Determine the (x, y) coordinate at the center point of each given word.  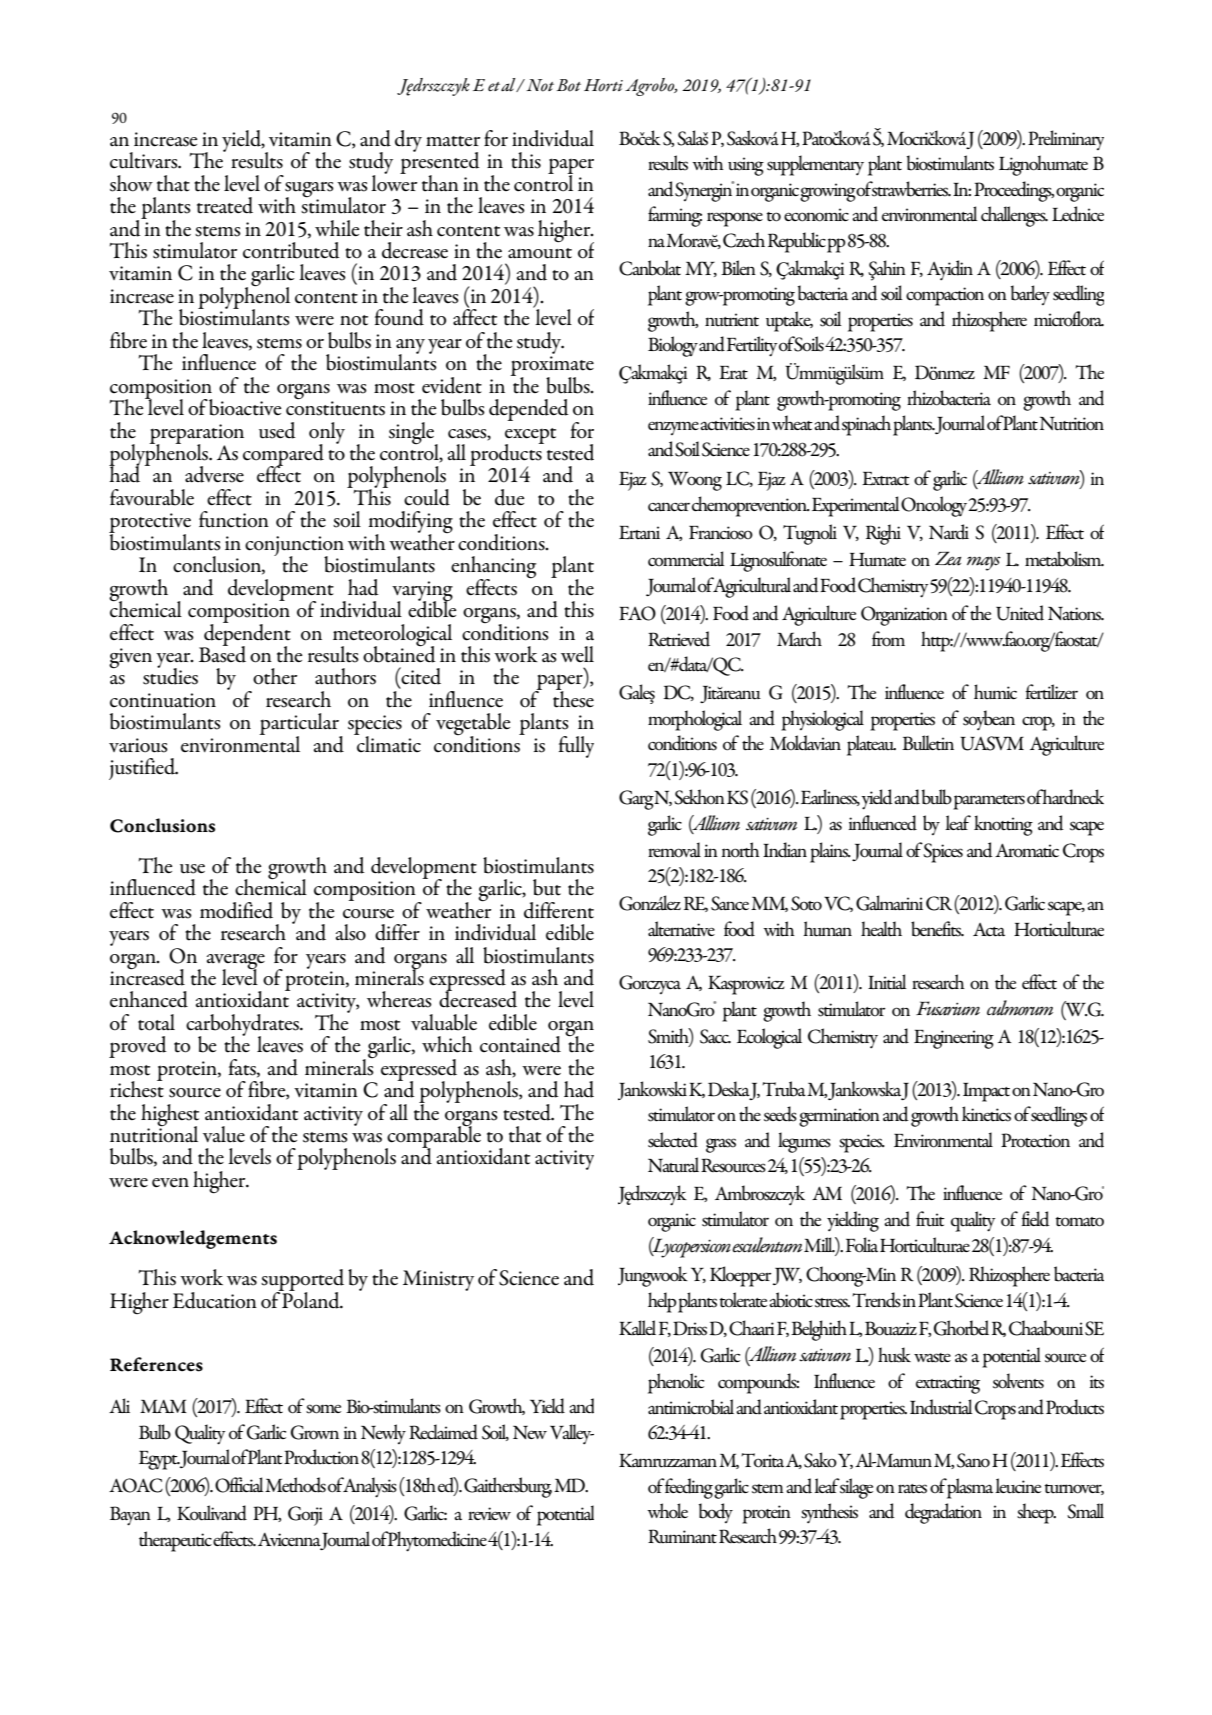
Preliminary (1066, 140)
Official (239, 1485)
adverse (214, 474)
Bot (569, 85)
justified (143, 769)
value (224, 1134)
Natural (673, 1165)
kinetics (986, 1114)
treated (225, 205)
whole (667, 1511)
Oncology (935, 506)
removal (674, 850)
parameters (989, 802)
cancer (669, 506)
